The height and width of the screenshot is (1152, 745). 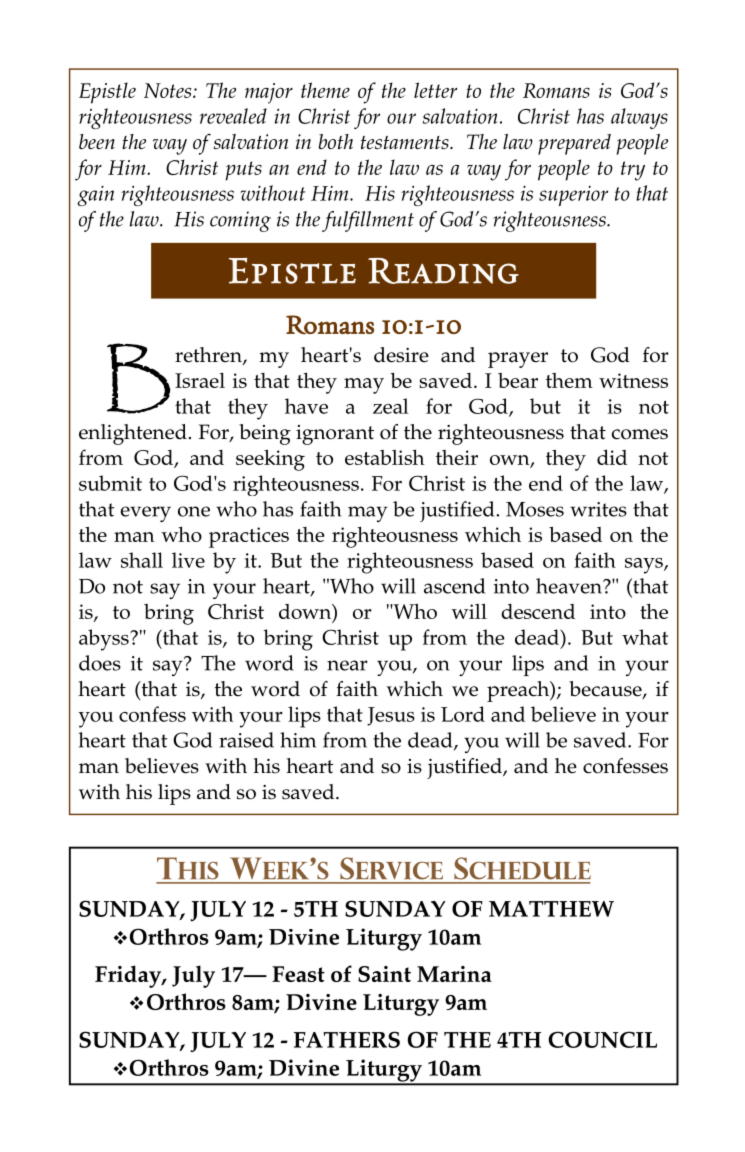 I want to click on prepared, so click(x=574, y=144).
